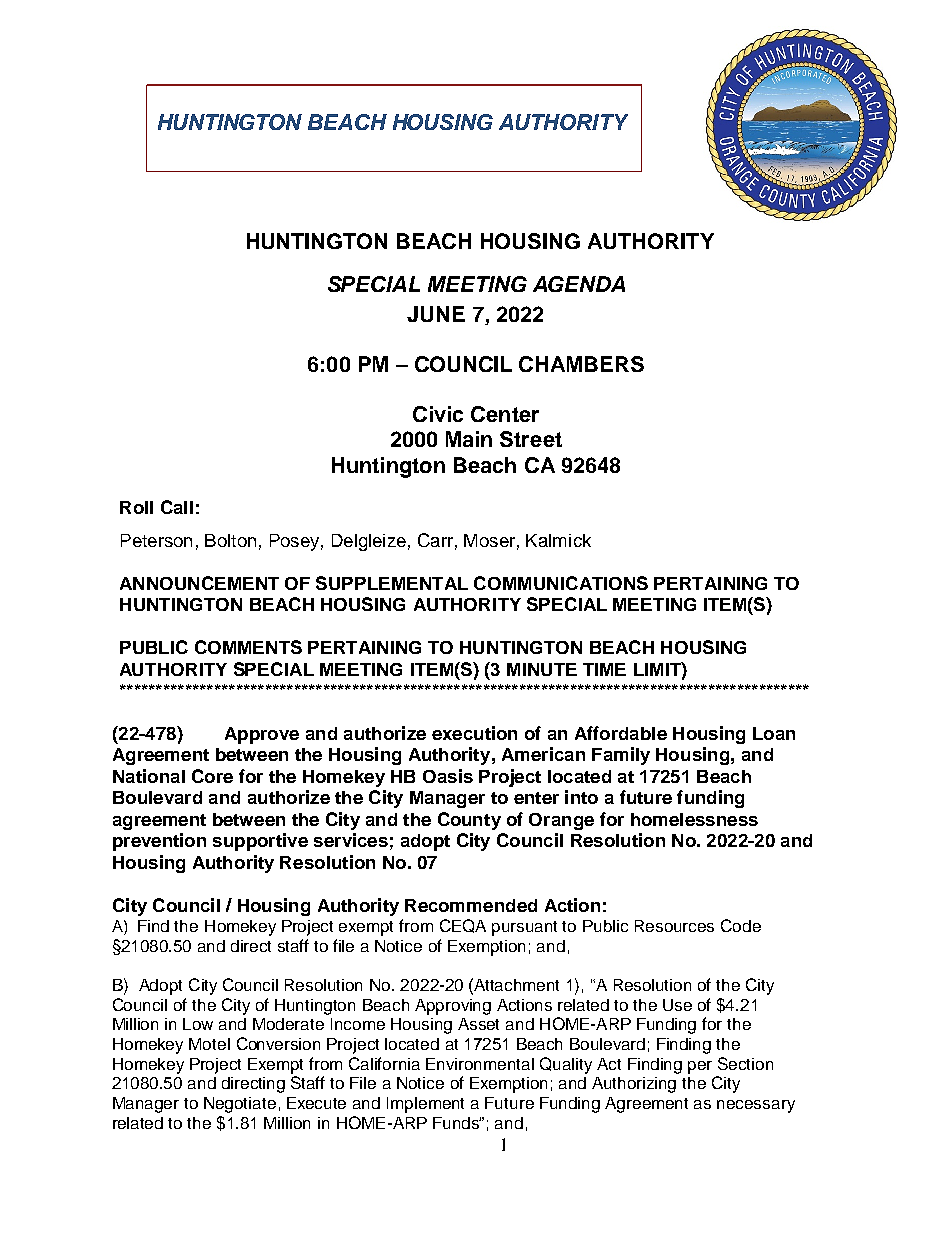 Image resolution: width=952 pixels, height=1233 pixels. I want to click on Negotiate, so click(240, 1105).
